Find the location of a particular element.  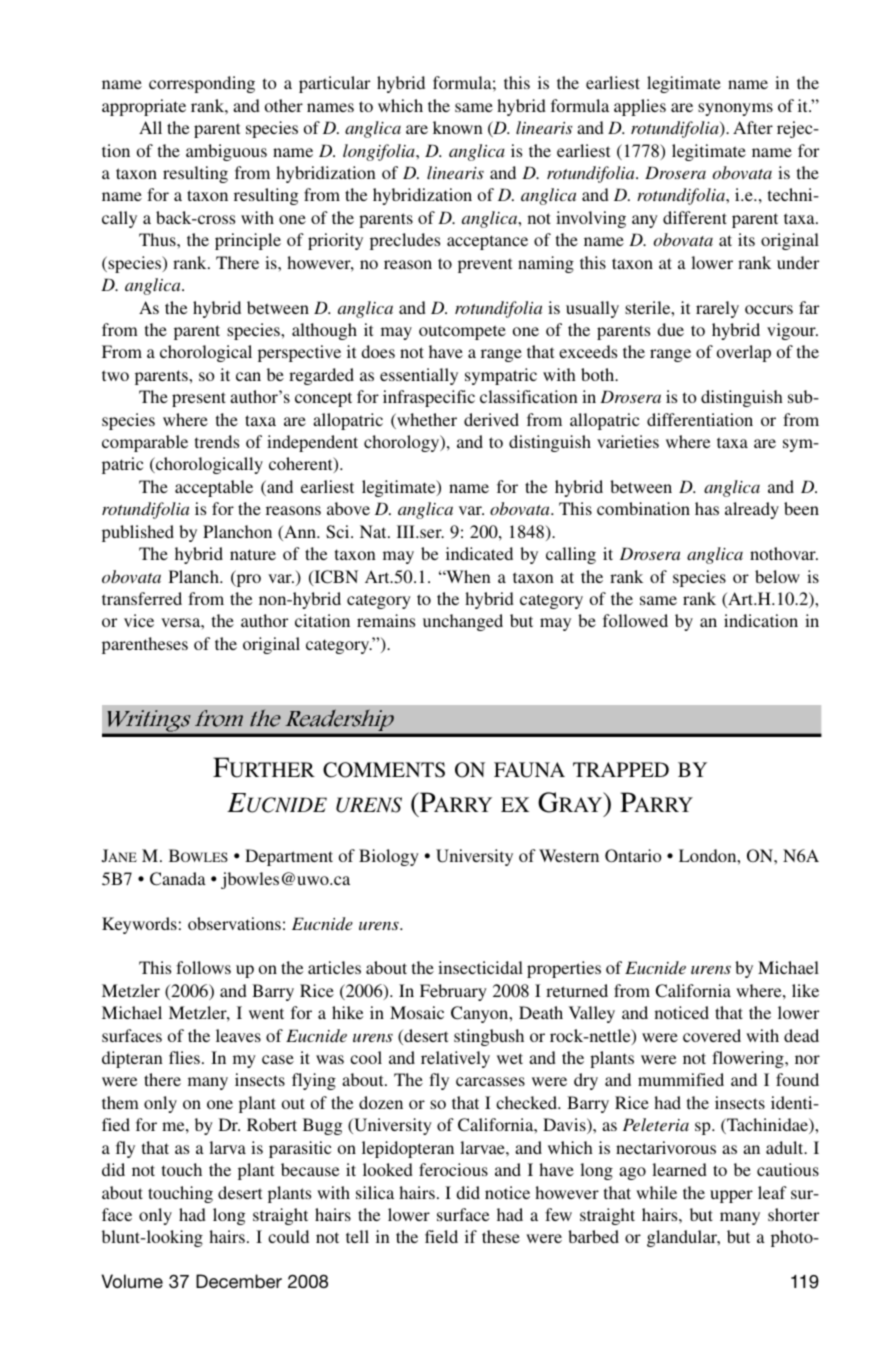

infraspecific is located at coordinates (429, 398).
